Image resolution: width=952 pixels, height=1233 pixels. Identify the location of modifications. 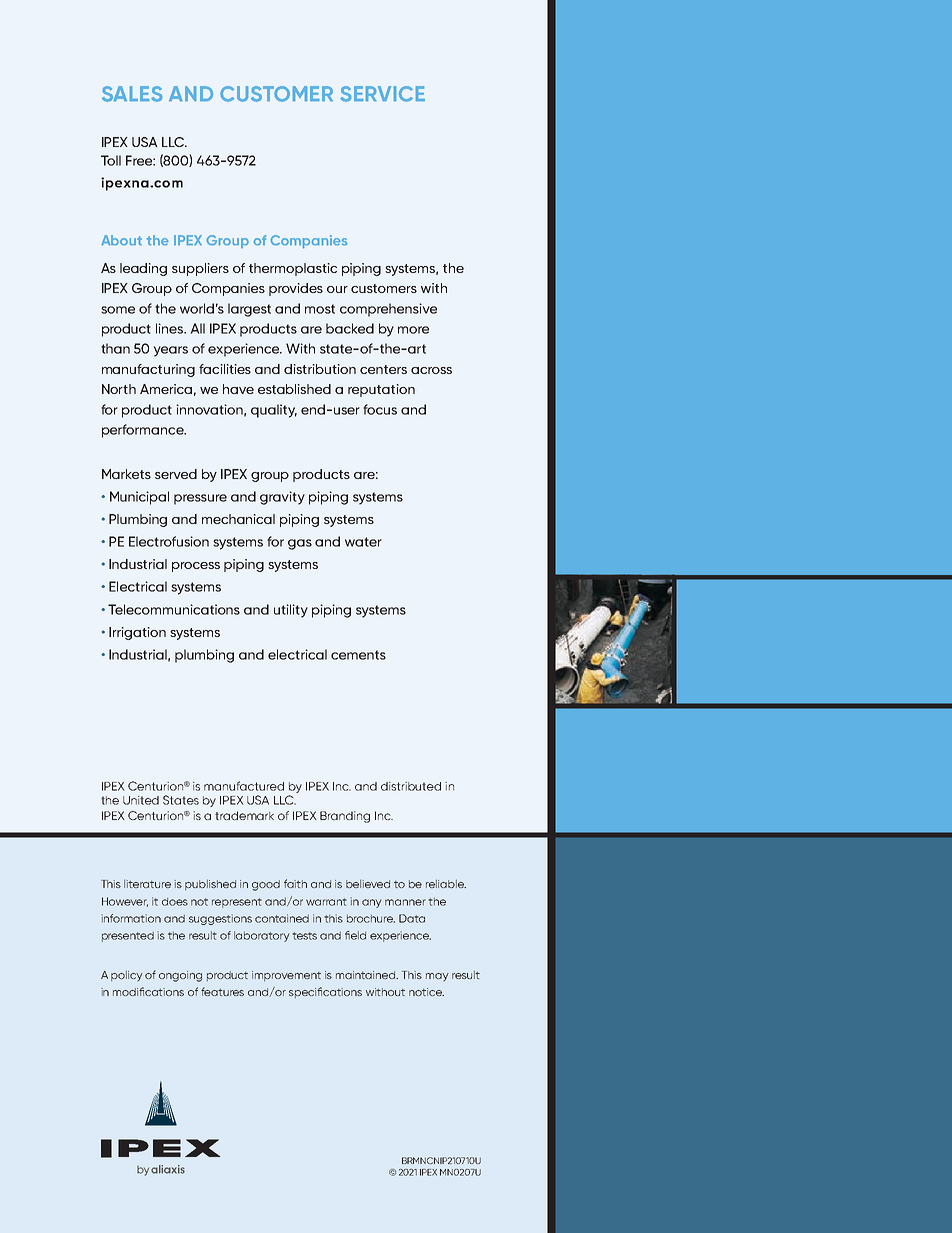
(148, 991).
